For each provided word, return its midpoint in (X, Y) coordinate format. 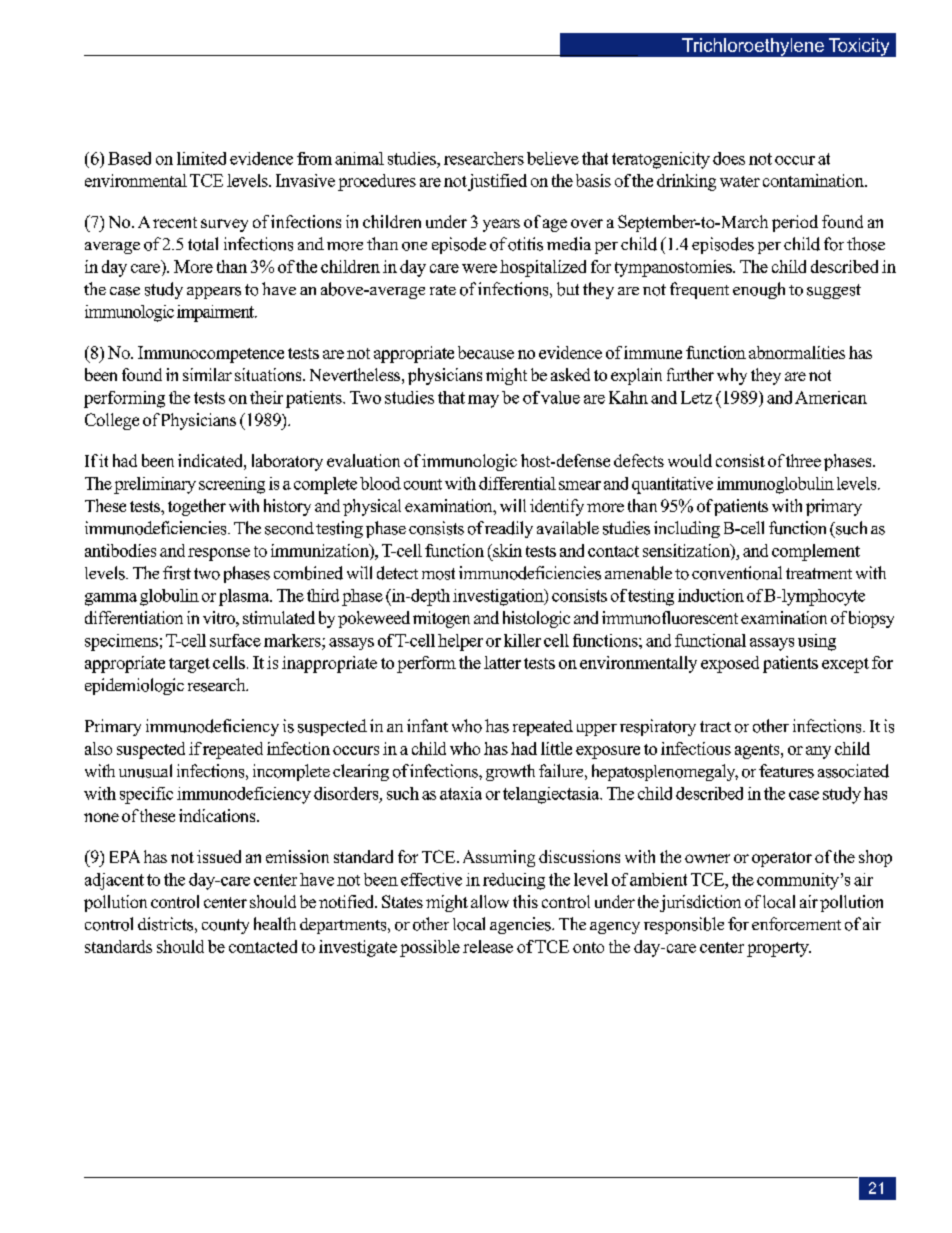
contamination (814, 180)
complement (816, 552)
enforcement (796, 924)
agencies (521, 925)
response (219, 554)
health (275, 923)
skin (506, 550)
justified (497, 182)
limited (201, 158)
